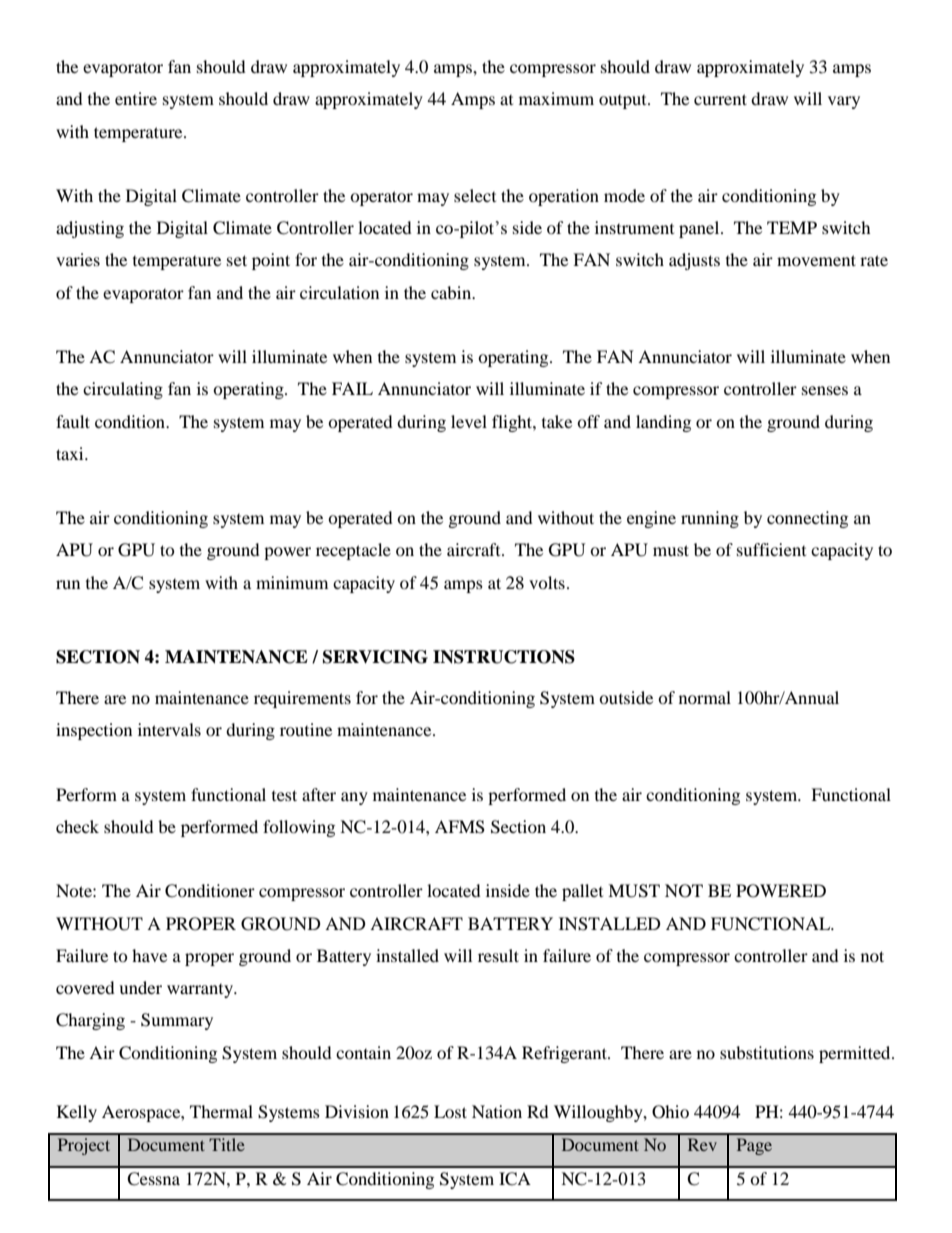 The image size is (952, 1233). What do you see at coordinates (136, 98) in the screenshot?
I see `entire` at bounding box center [136, 98].
